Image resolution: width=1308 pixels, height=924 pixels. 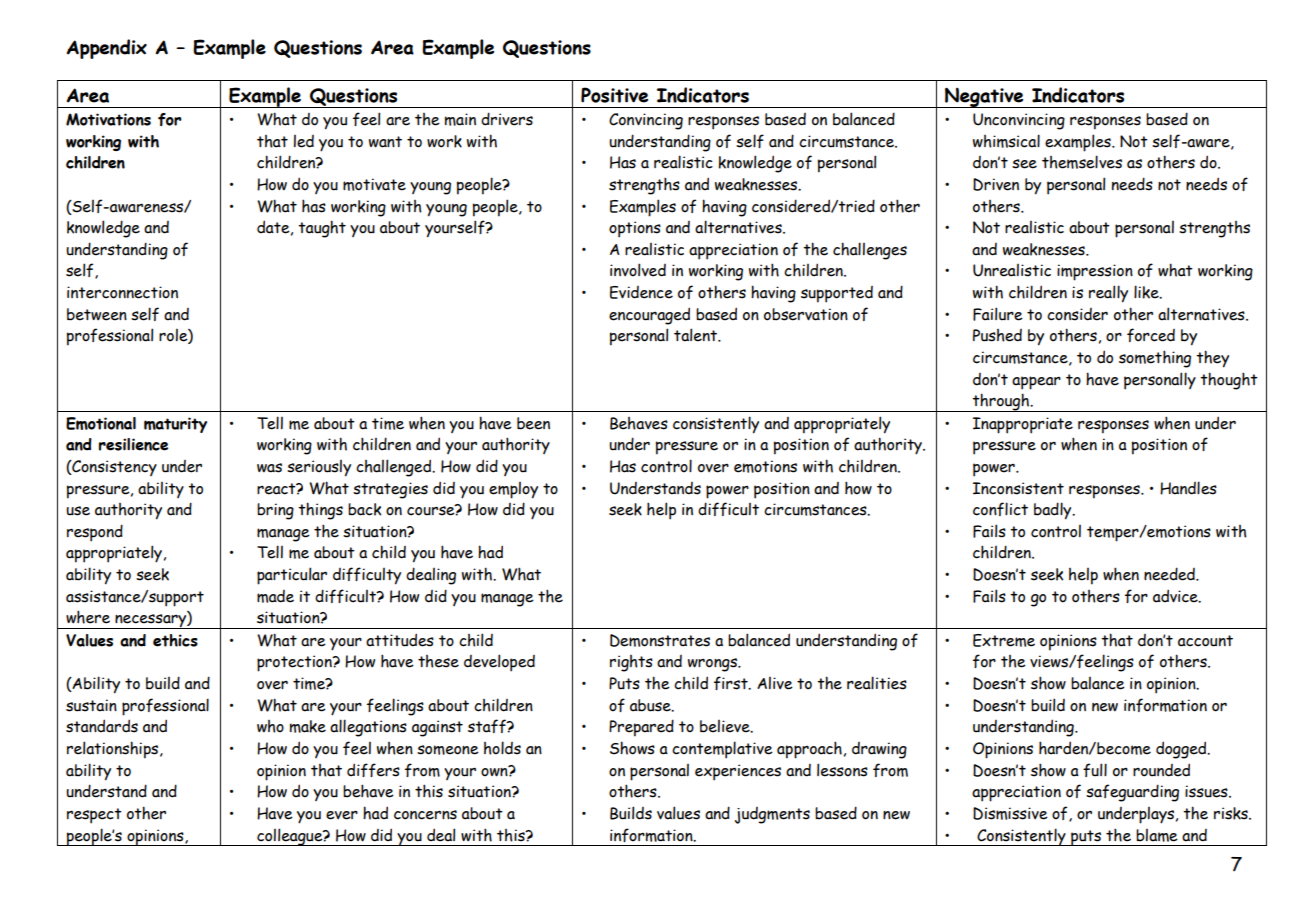 What do you see at coordinates (614, 95) in the image?
I see `Positive` at bounding box center [614, 95].
